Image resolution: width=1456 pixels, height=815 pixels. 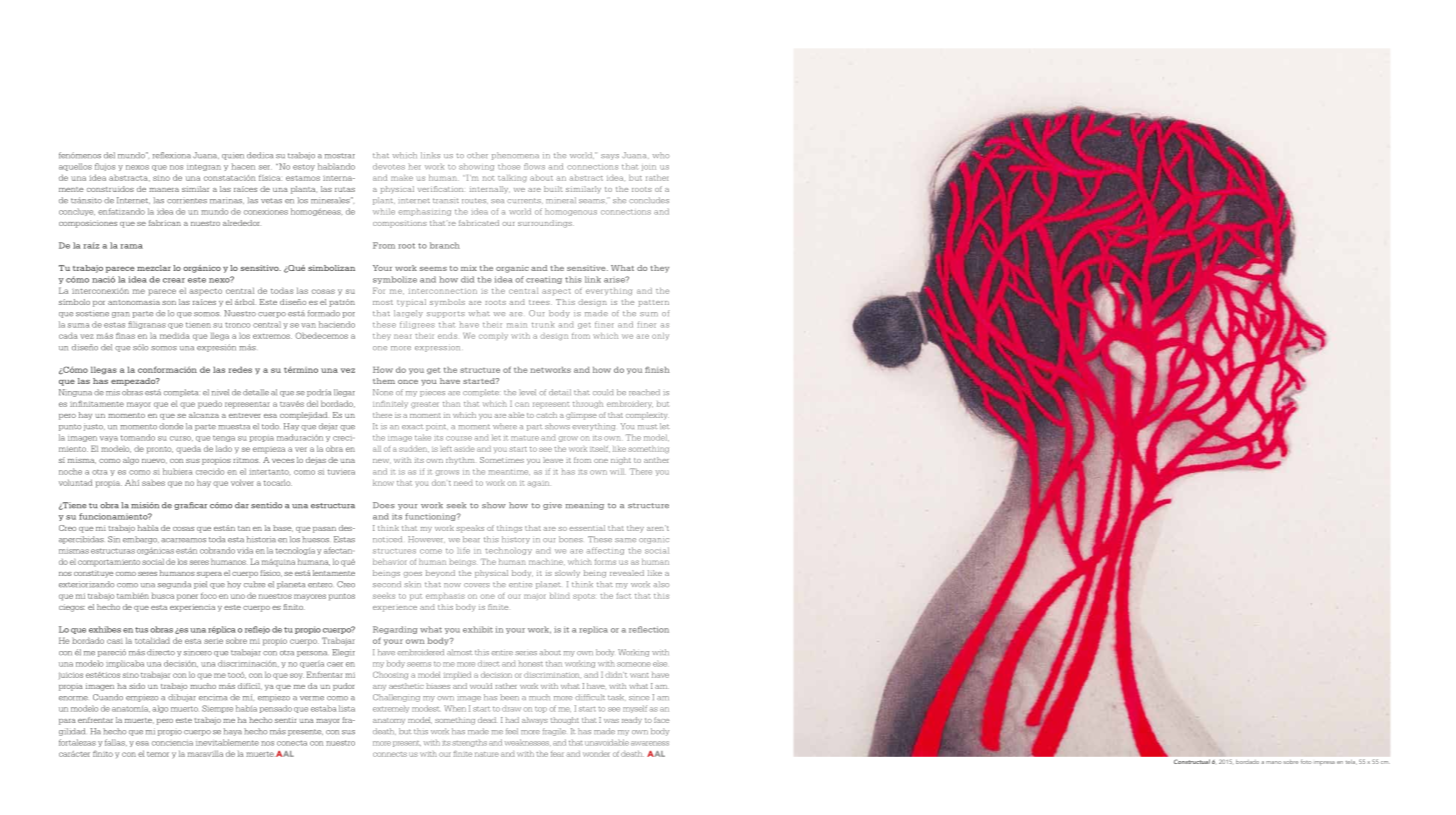 What do you see at coordinates (624, 596) in the document?
I see `fact` at bounding box center [624, 596].
